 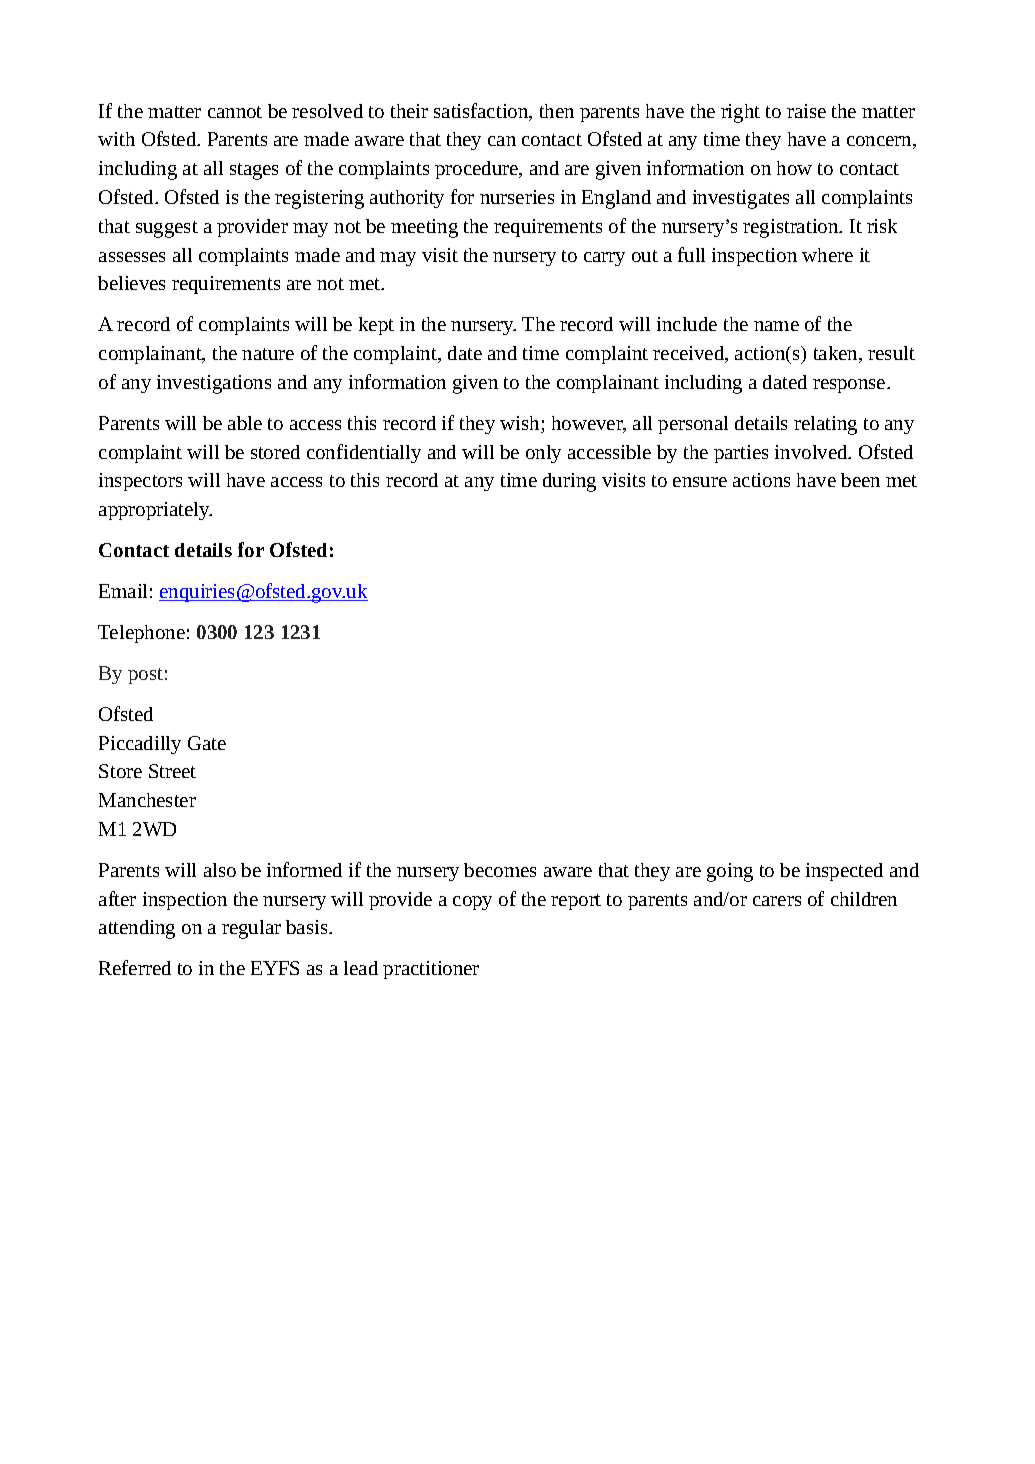 I want to click on raise, so click(x=806, y=111).
